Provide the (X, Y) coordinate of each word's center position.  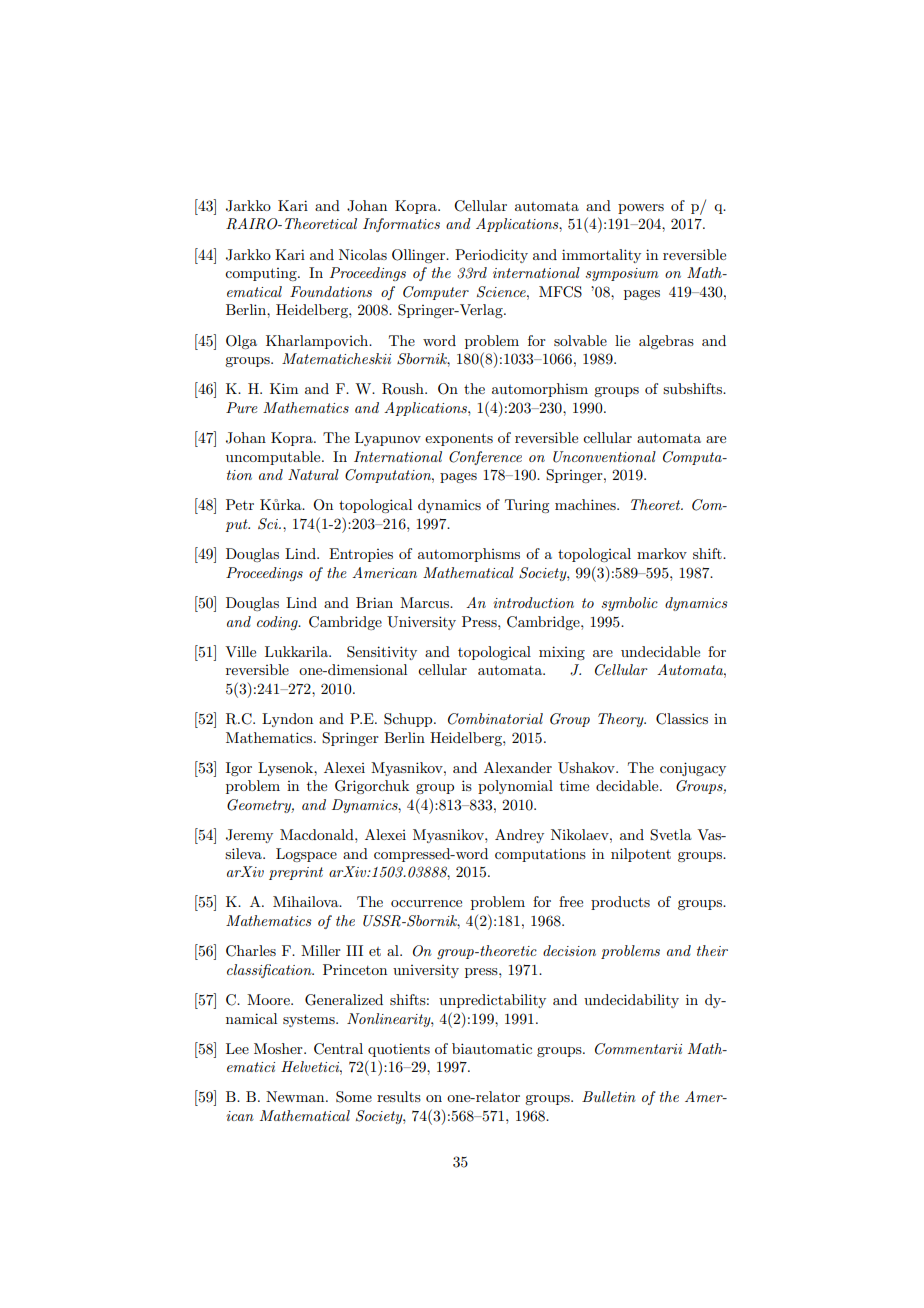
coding (278, 623)
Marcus (426, 602)
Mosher (279, 1048)
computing (262, 274)
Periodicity (491, 256)
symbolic (629, 604)
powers (641, 209)
